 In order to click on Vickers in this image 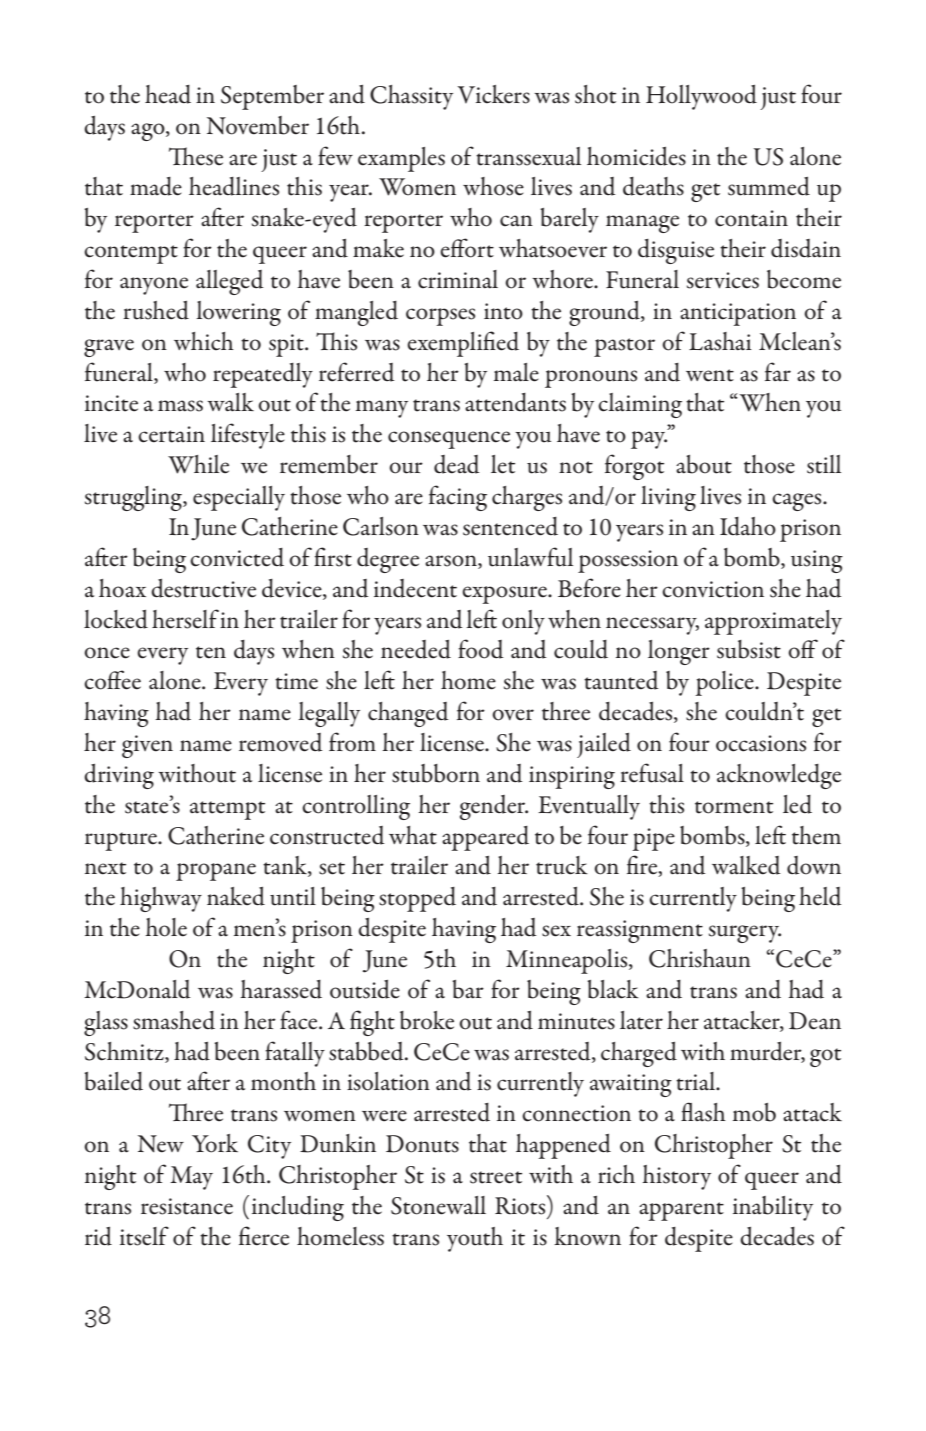, I will do `click(494, 94)`.
